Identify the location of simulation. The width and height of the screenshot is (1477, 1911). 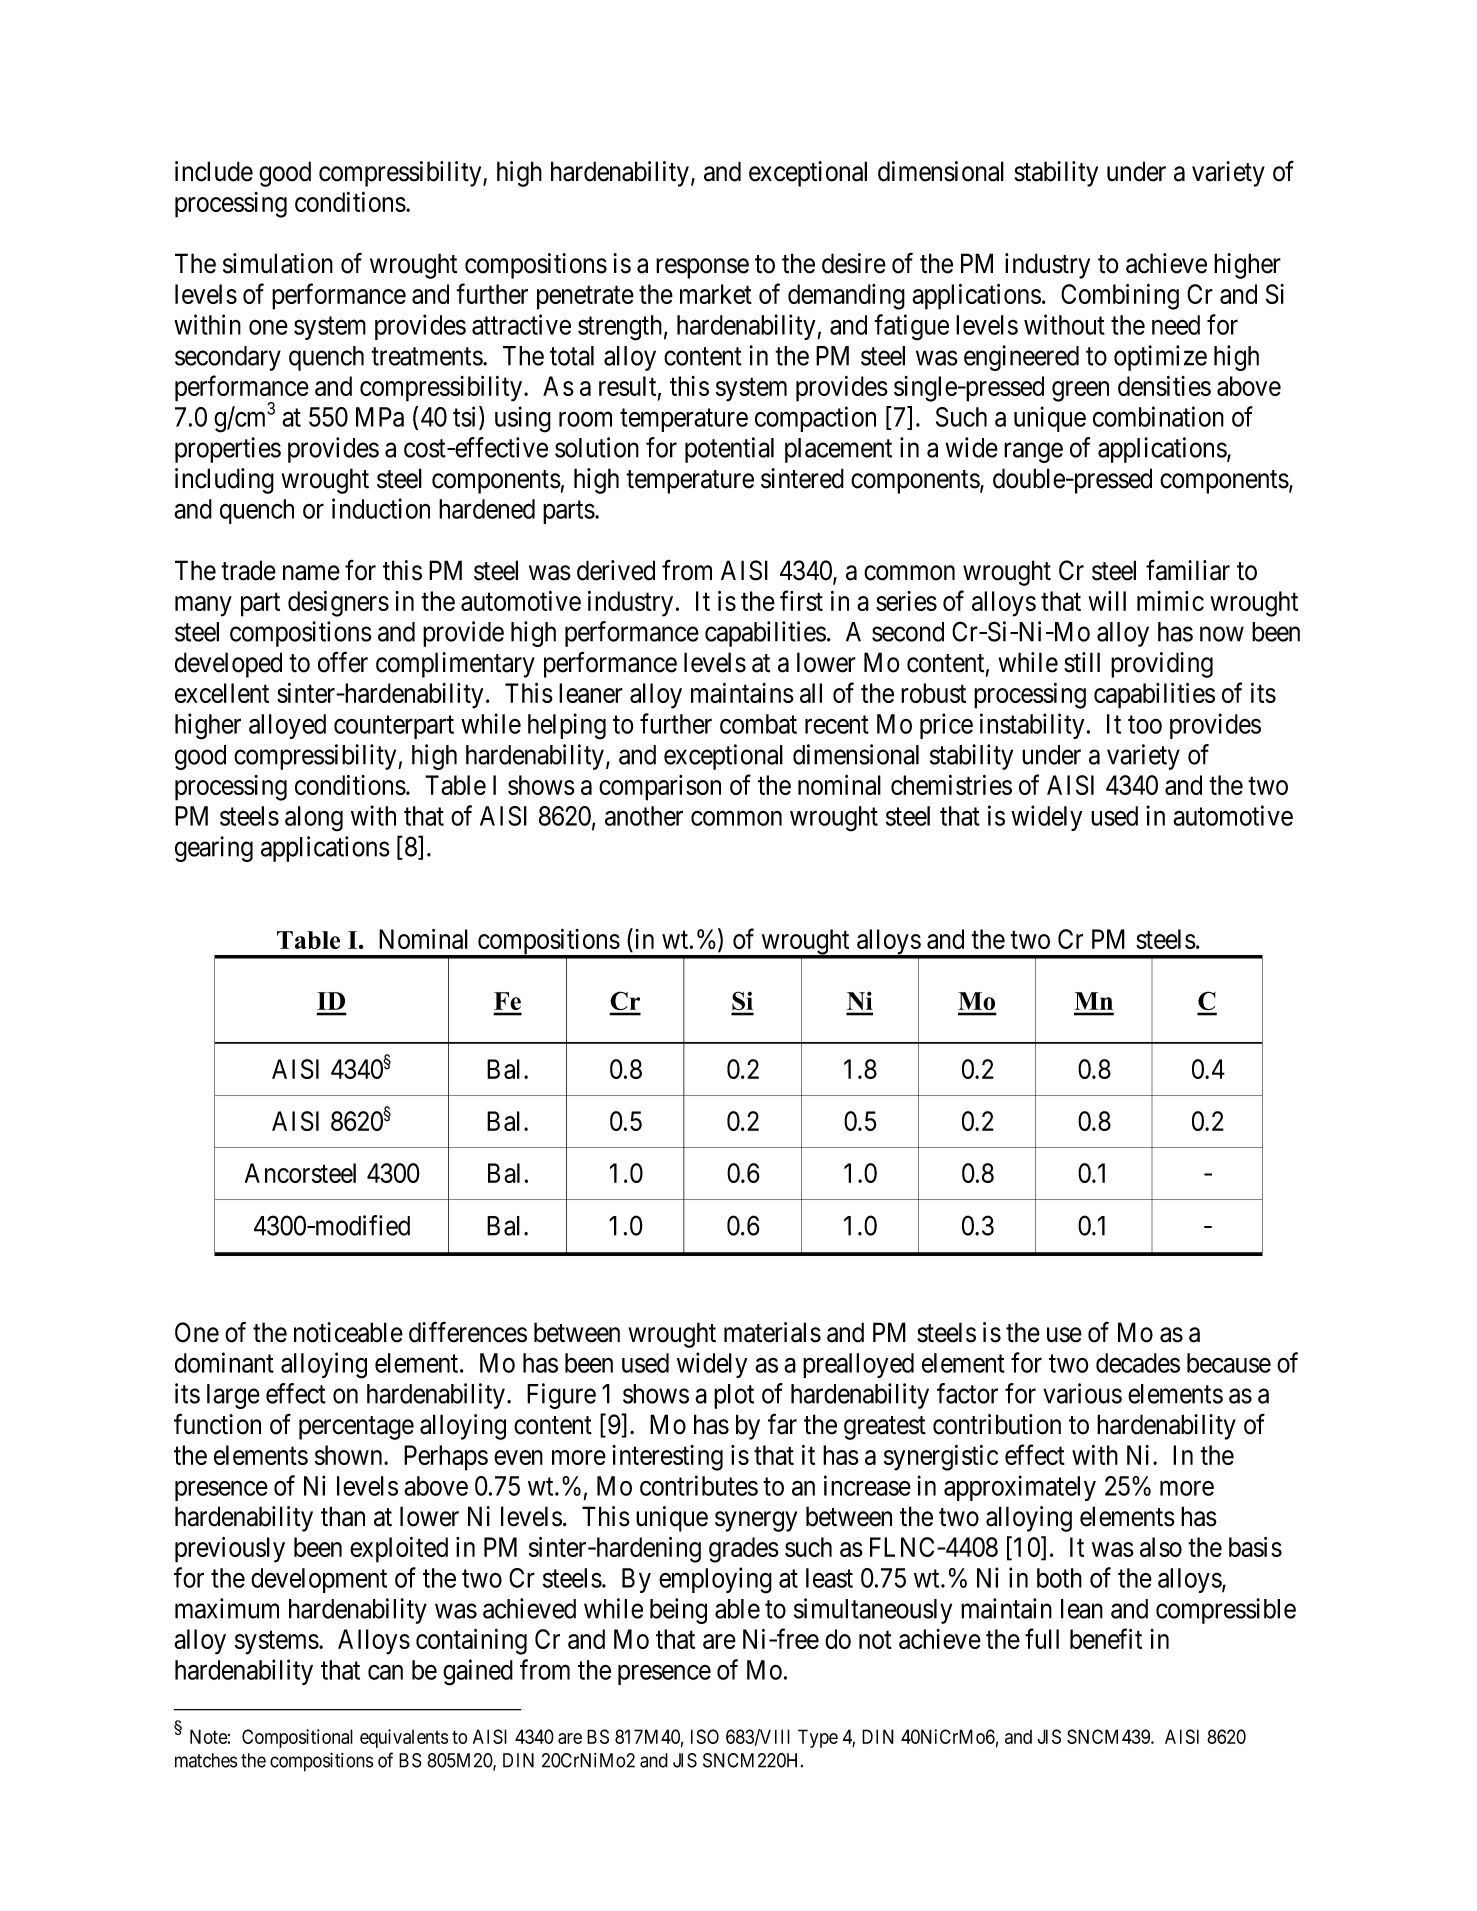
(278, 263).
